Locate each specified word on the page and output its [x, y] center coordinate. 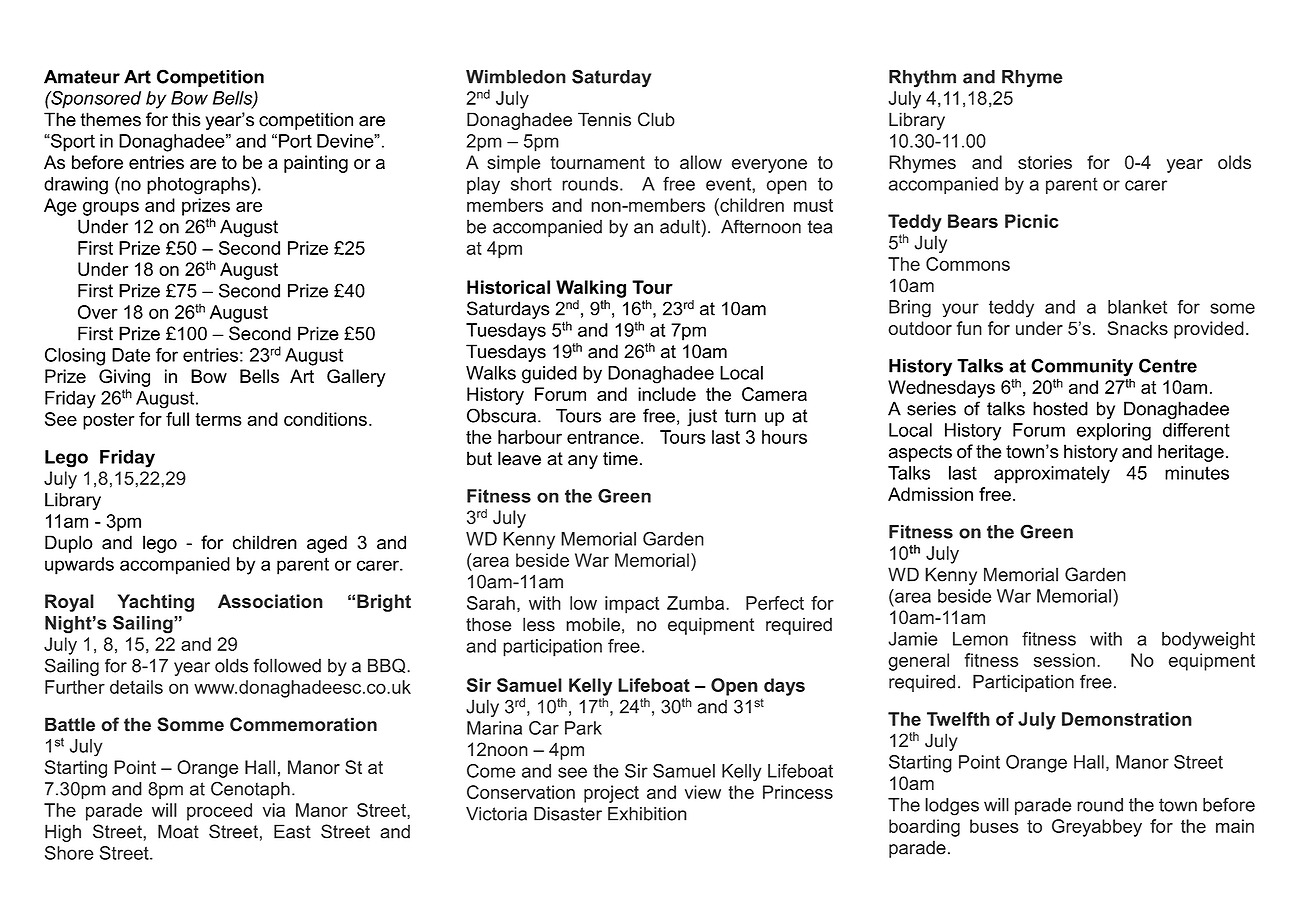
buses [994, 826]
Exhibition [647, 814]
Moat [178, 831]
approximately [1052, 475]
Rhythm [922, 79]
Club [656, 119]
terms [218, 419]
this [186, 119]
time [620, 458]
